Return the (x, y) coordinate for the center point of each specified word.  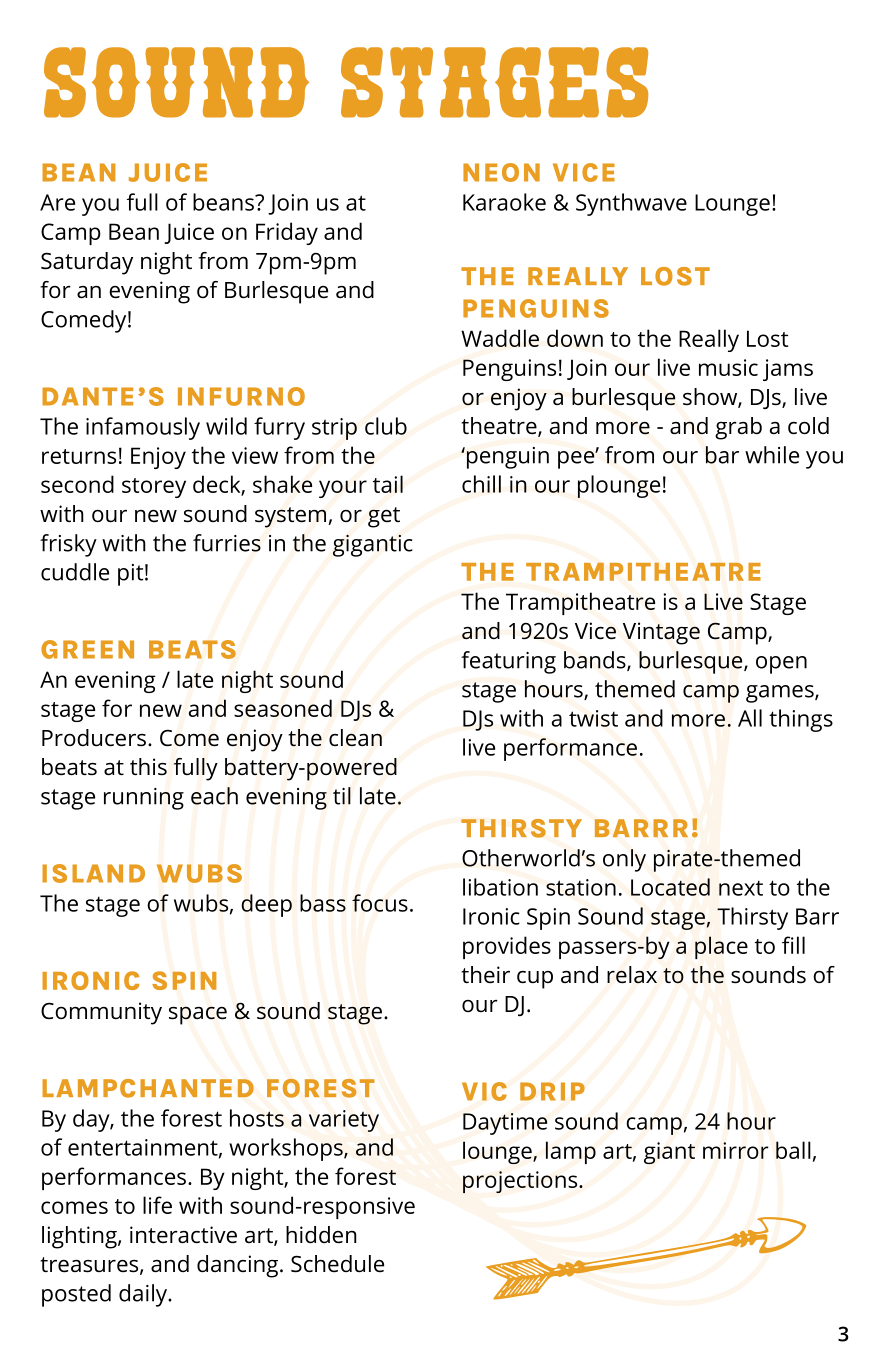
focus (380, 903)
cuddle (75, 572)
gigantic (373, 546)
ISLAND (93, 873)
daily (144, 1295)
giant (669, 1153)
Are (57, 202)
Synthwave (631, 204)
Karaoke (504, 202)
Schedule (337, 1264)
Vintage (661, 633)
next (741, 888)
